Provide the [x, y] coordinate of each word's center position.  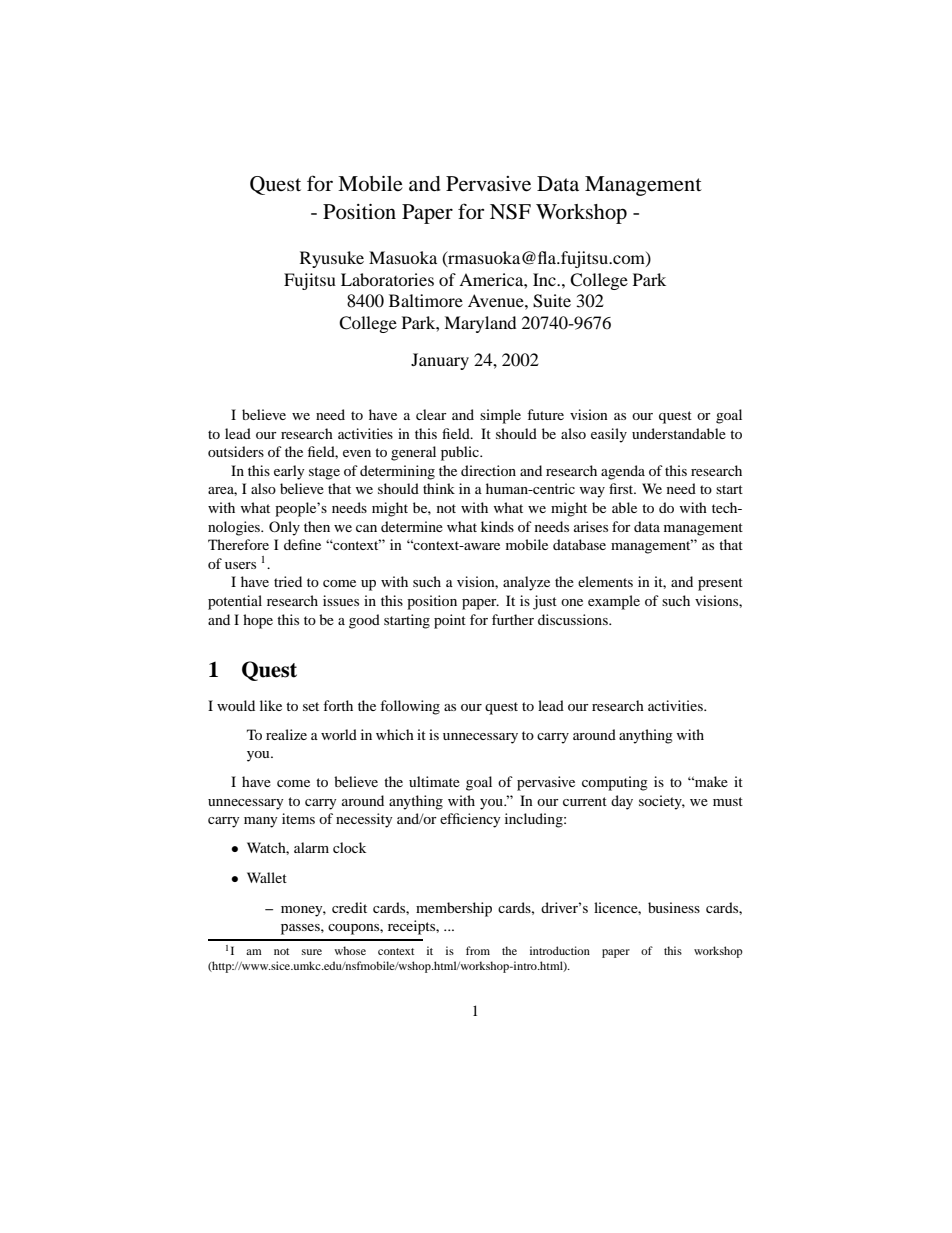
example [614, 602]
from [478, 950]
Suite [552, 301]
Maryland [480, 324]
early [289, 472]
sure [312, 952]
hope [258, 621]
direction [488, 470]
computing [615, 783]
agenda [623, 472]
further [513, 619]
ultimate [434, 781]
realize [286, 734]
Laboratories [387, 279]
